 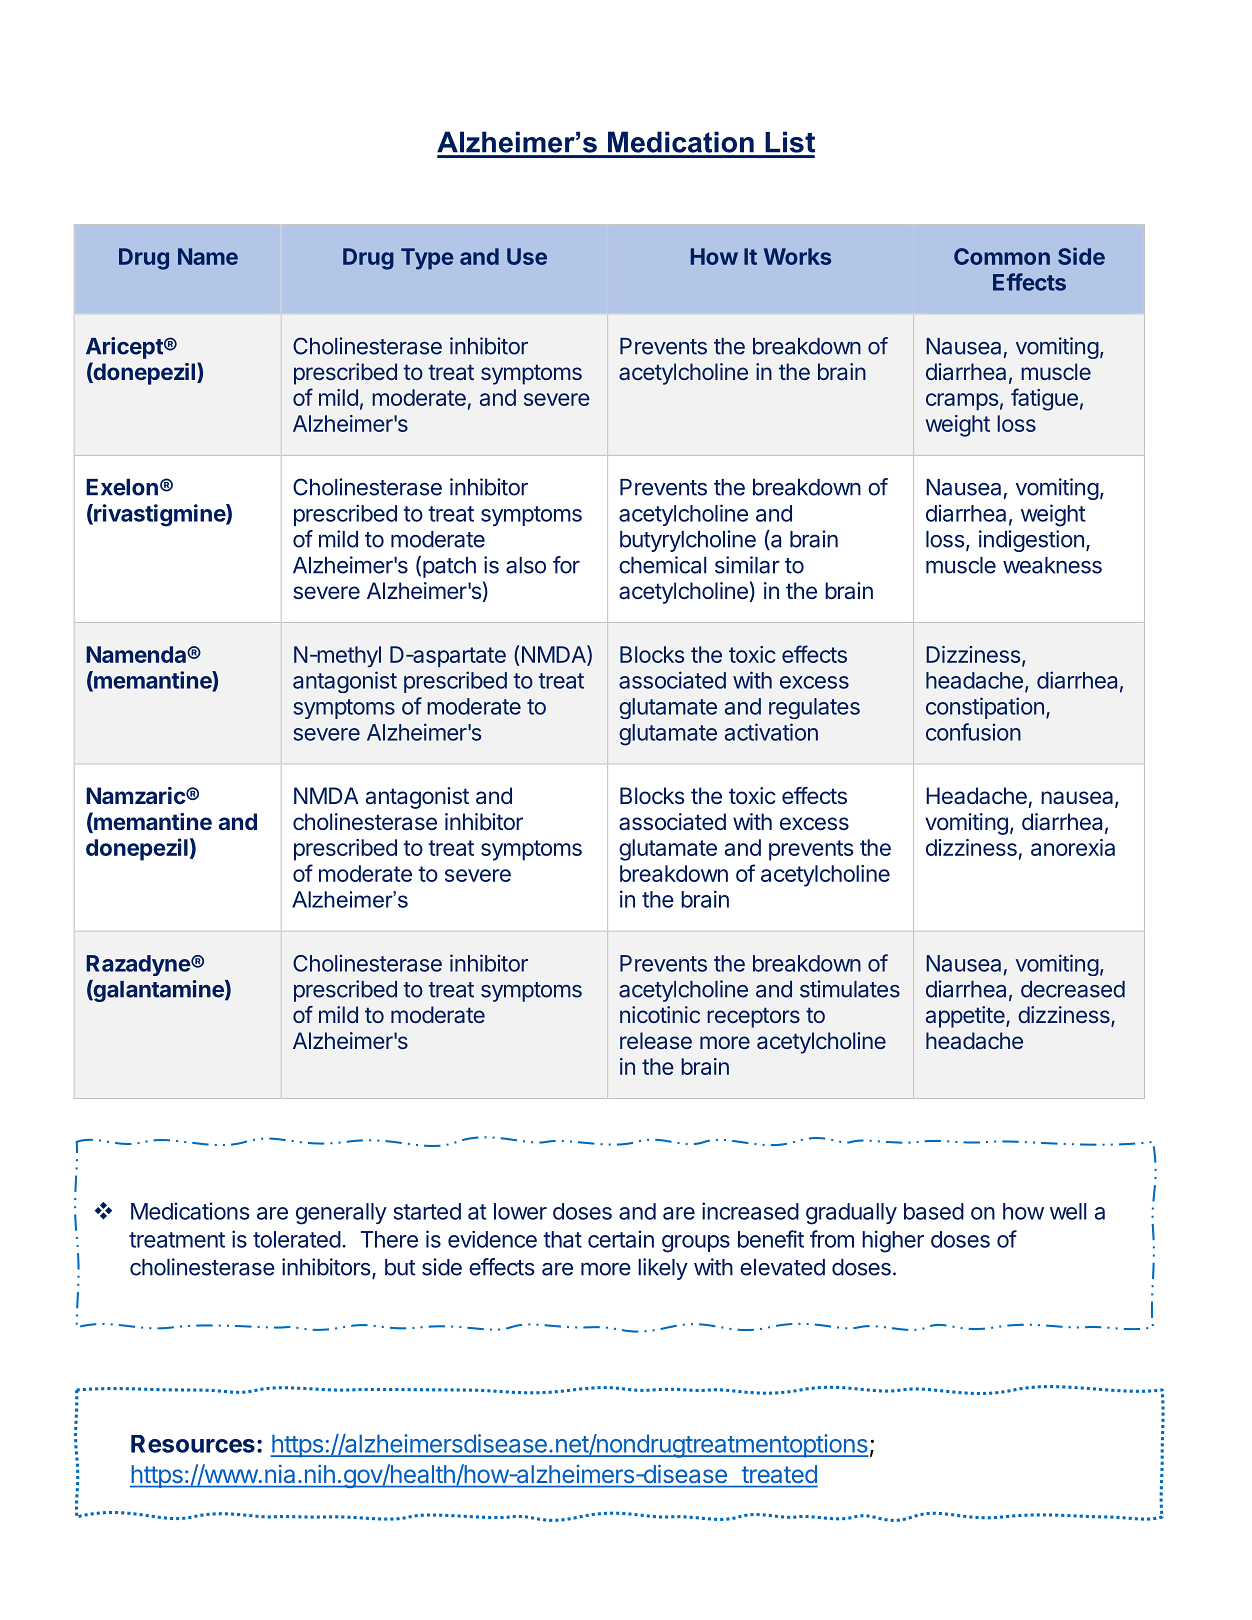 What do you see at coordinates (1002, 256) in the page?
I see `Common` at bounding box center [1002, 256].
